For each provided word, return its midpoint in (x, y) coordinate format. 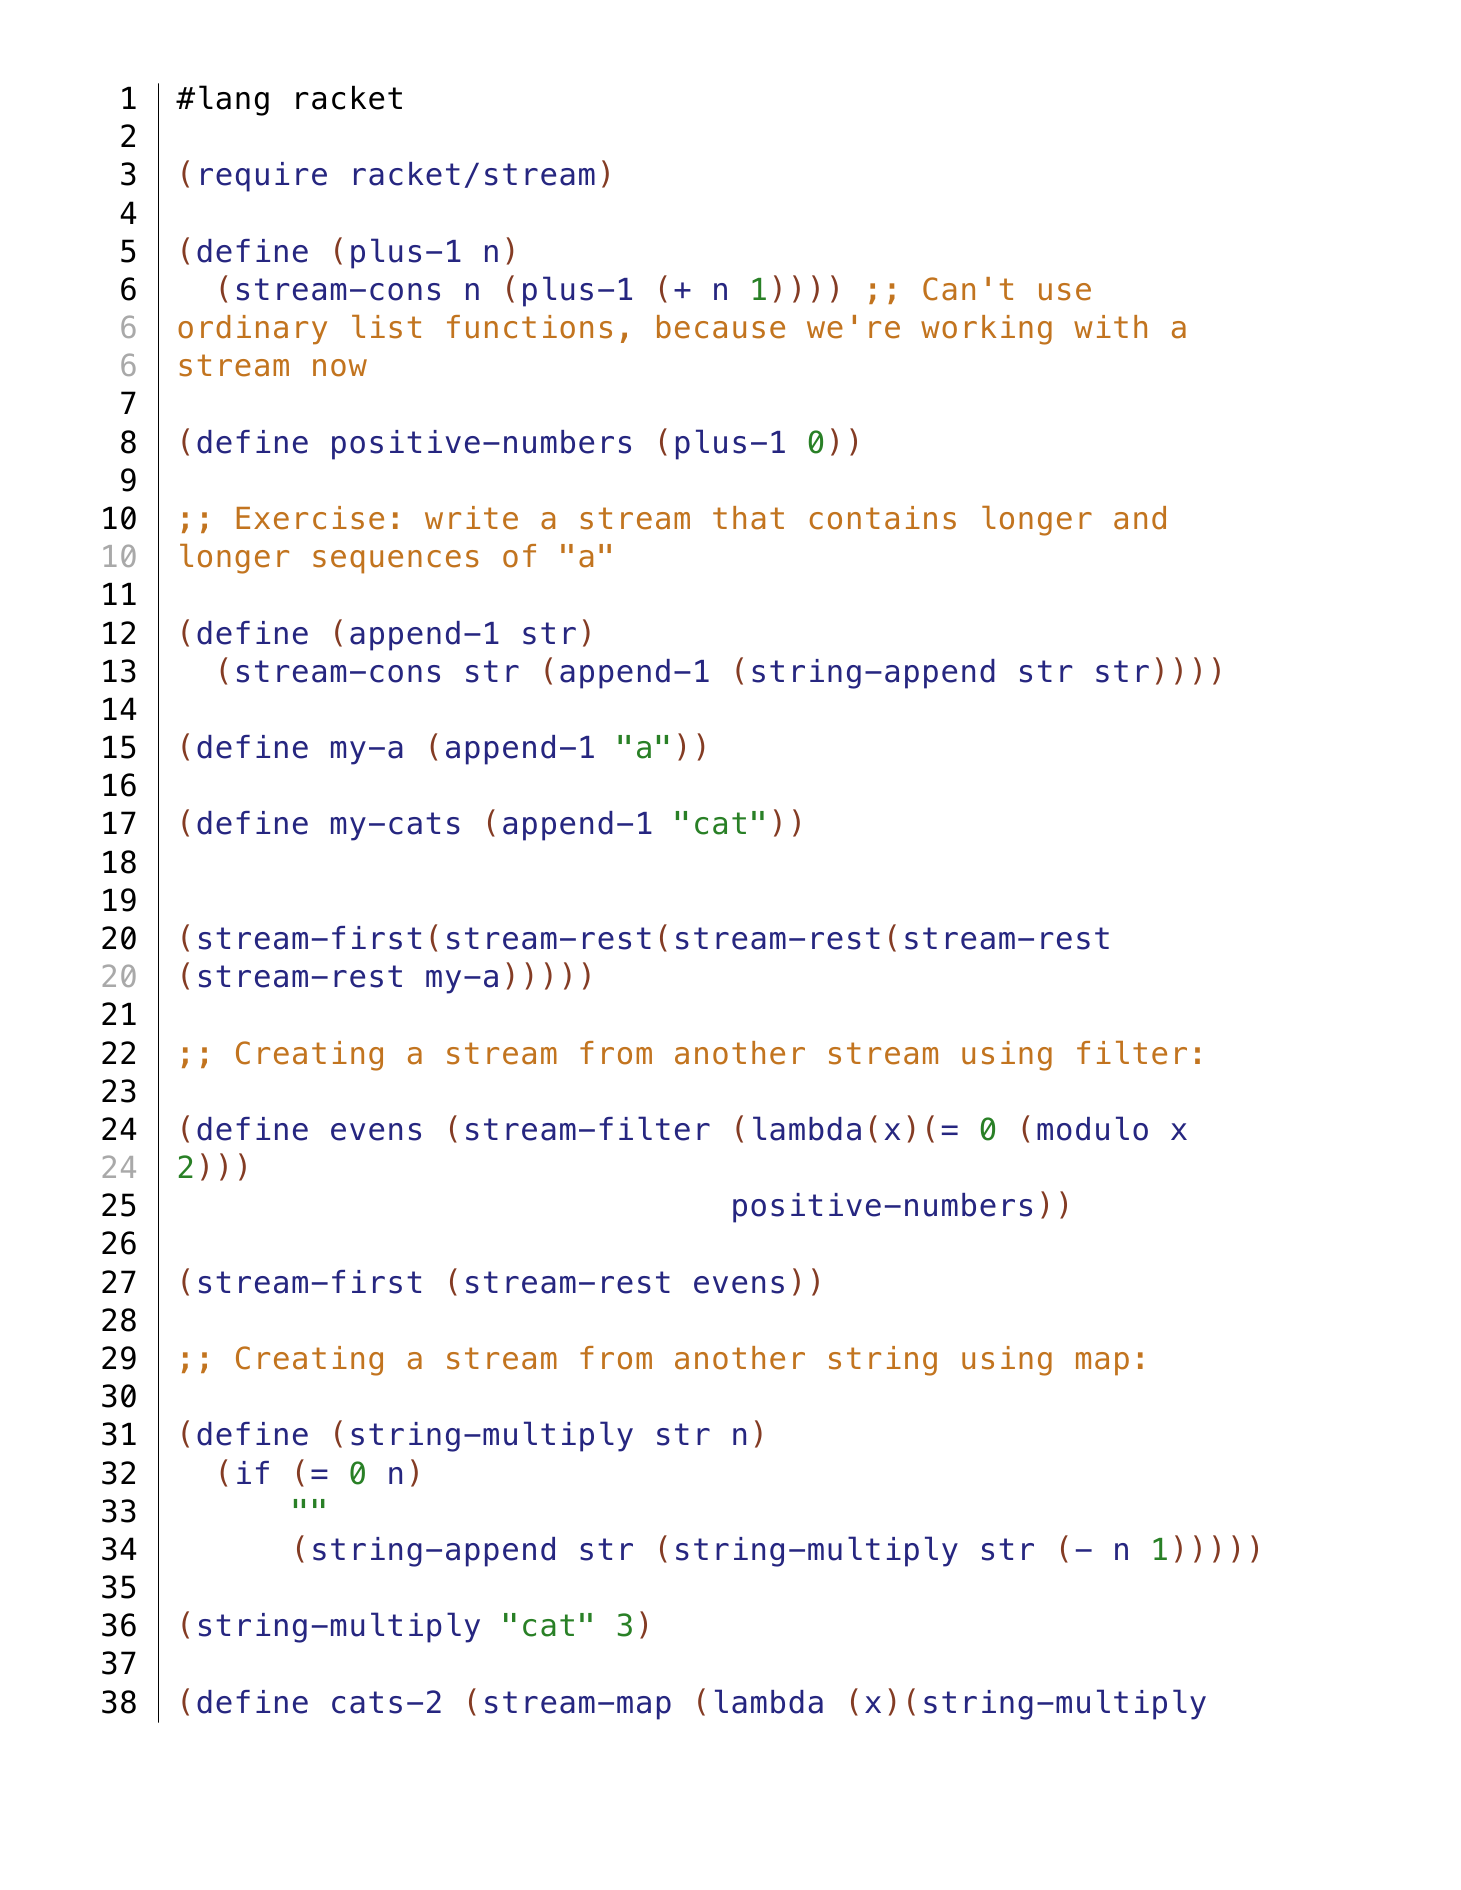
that (748, 518)
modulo (1092, 1128)
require (264, 177)
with (1110, 326)
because (721, 327)
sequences (395, 562)
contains (883, 518)
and (1140, 518)
